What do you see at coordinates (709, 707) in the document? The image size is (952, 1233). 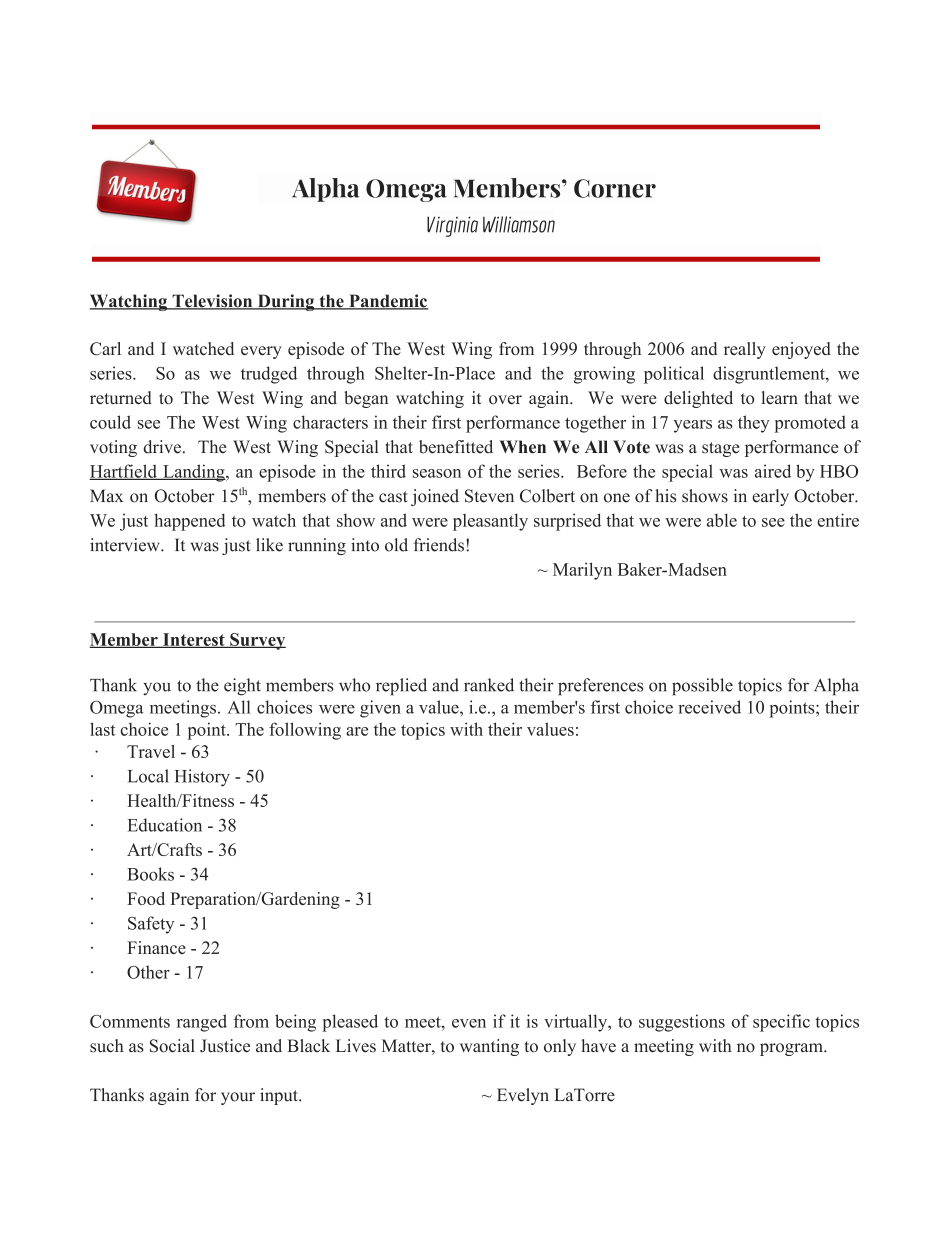 I see `received` at bounding box center [709, 707].
